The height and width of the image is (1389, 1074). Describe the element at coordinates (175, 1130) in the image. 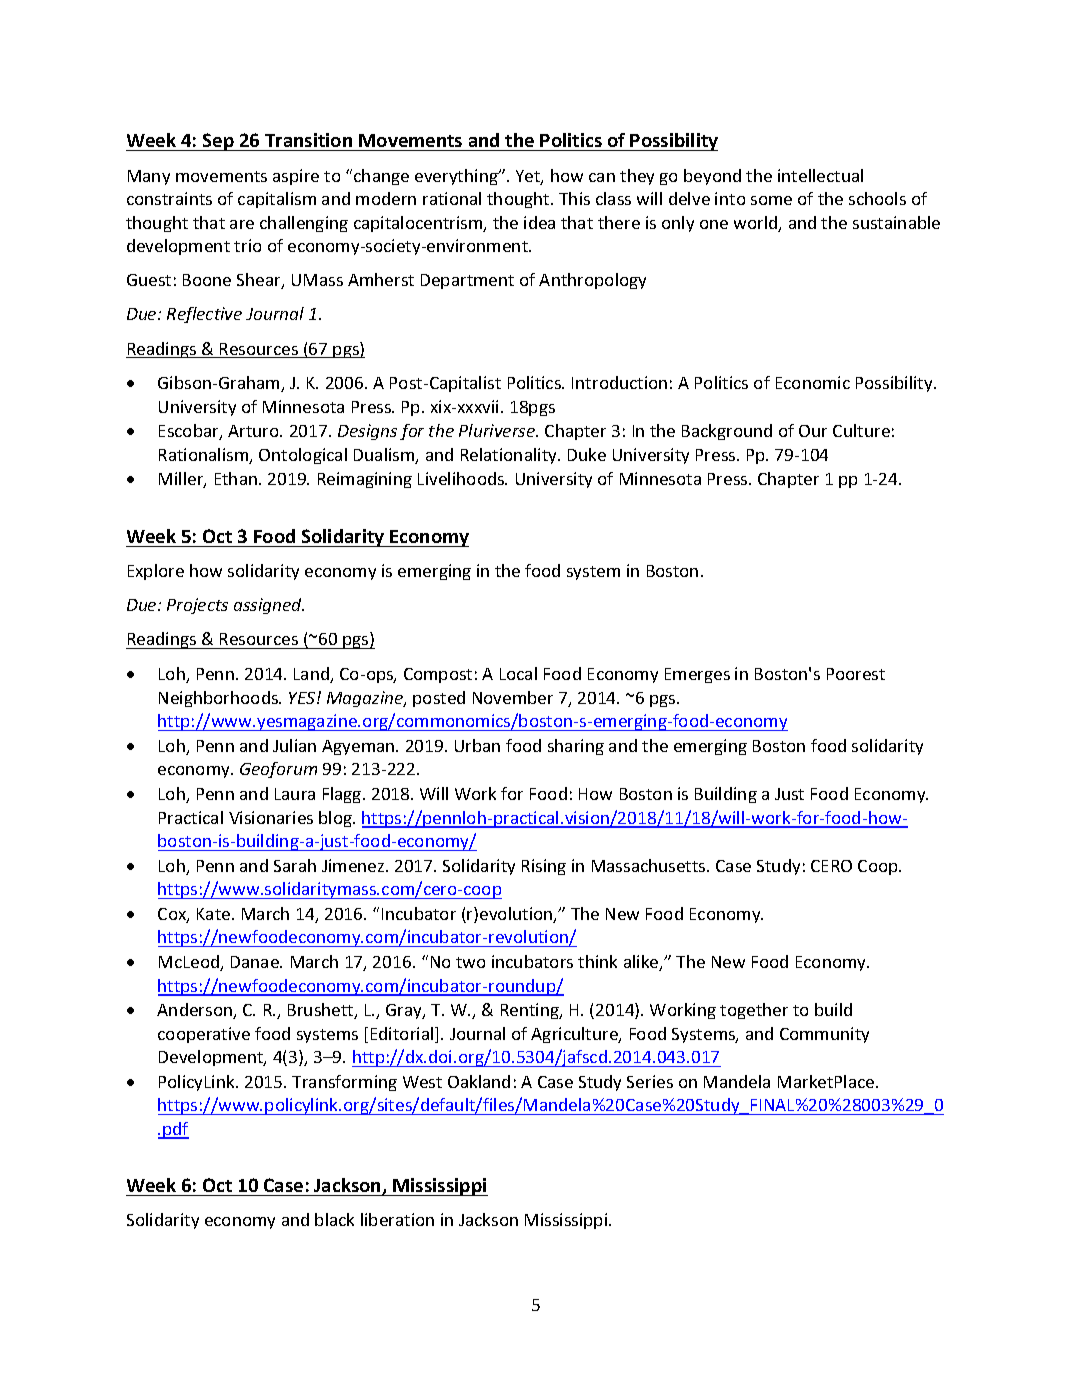

I see `pdf` at that location.
